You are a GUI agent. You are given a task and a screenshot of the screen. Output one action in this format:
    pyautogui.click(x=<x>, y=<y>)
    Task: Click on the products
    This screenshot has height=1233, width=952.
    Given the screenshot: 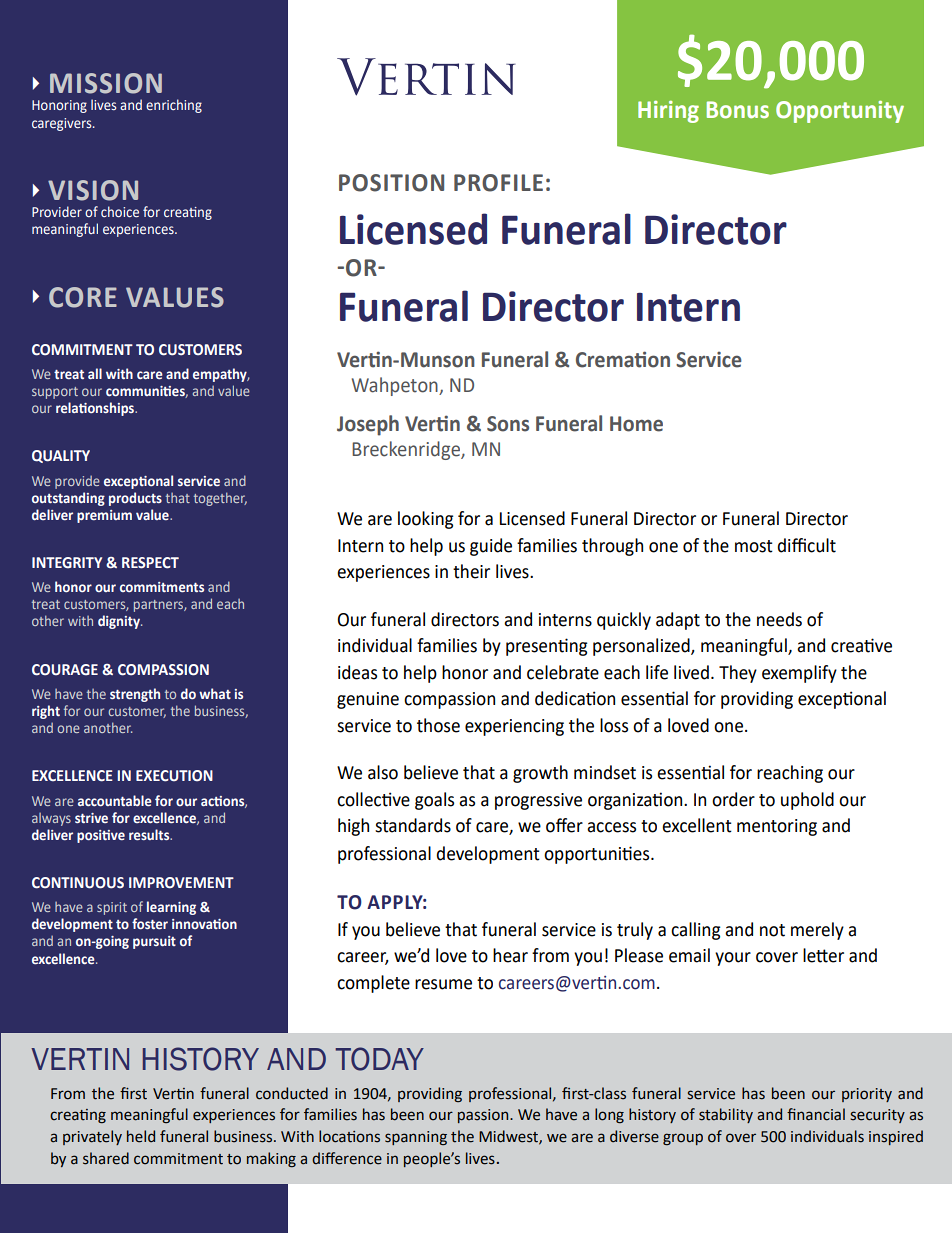 What is the action you would take?
    pyautogui.click(x=135, y=499)
